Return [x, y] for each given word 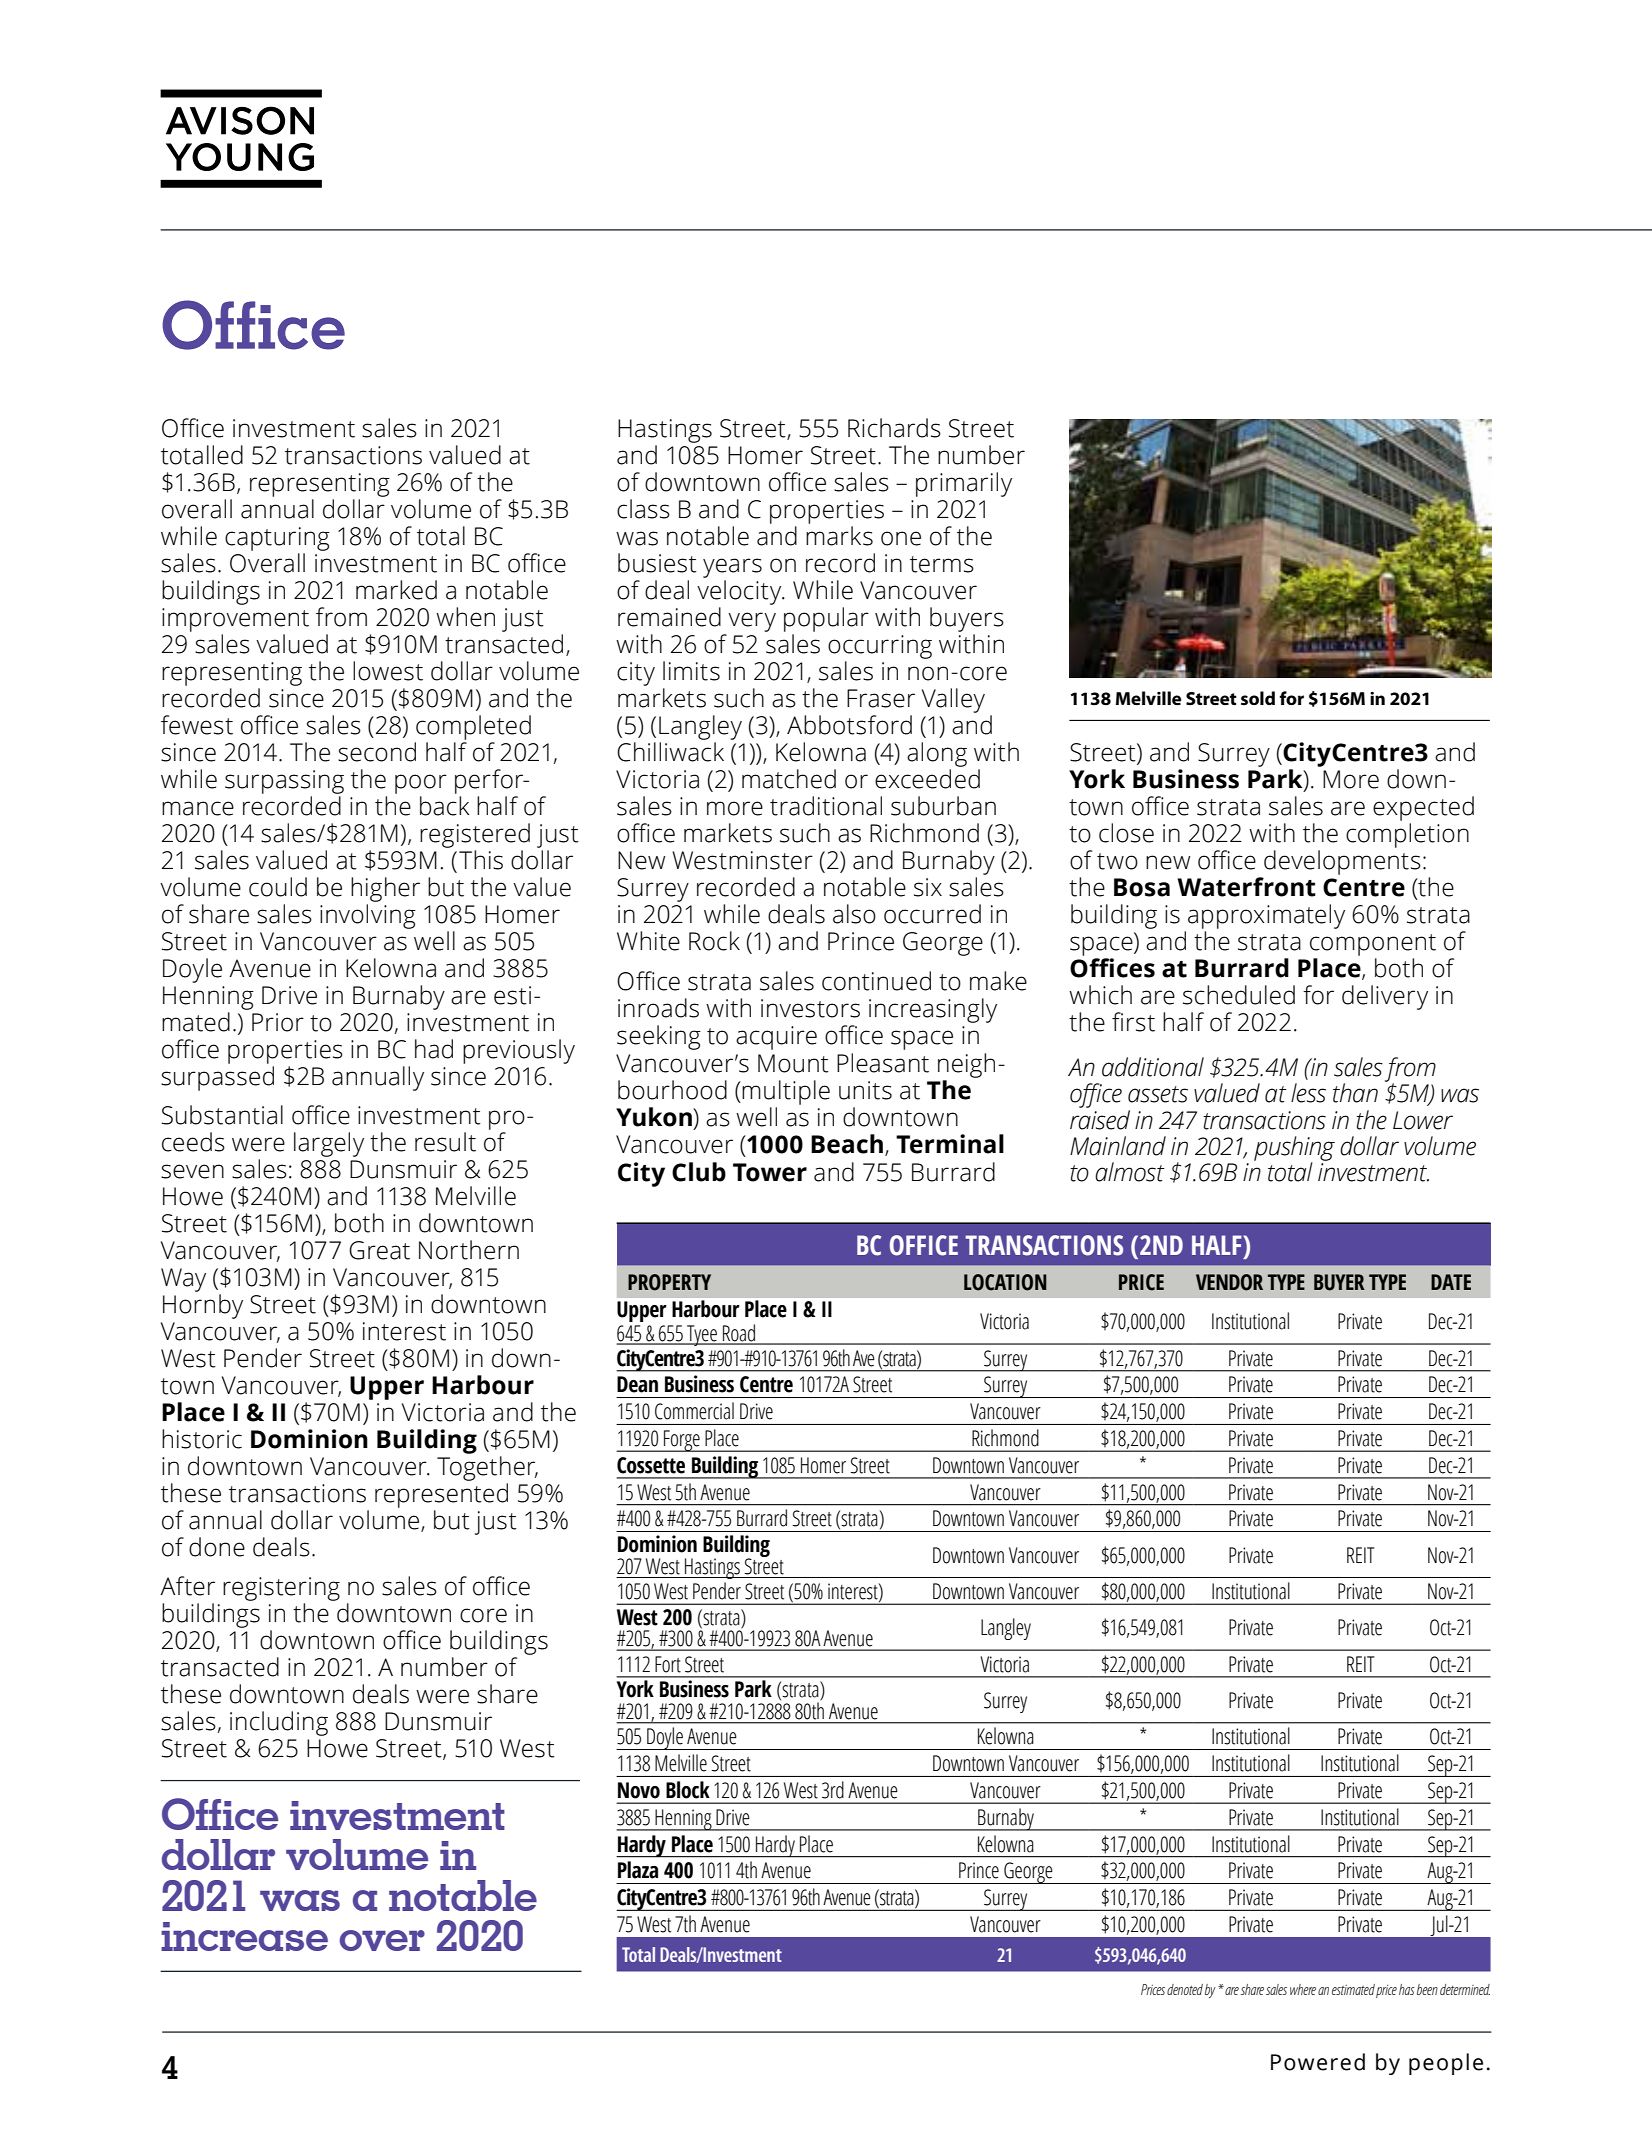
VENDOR [1229, 1282]
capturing [277, 539]
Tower [770, 1172]
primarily [964, 484]
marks [839, 536]
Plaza [638, 1870]
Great [379, 1250]
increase [244, 1936]
